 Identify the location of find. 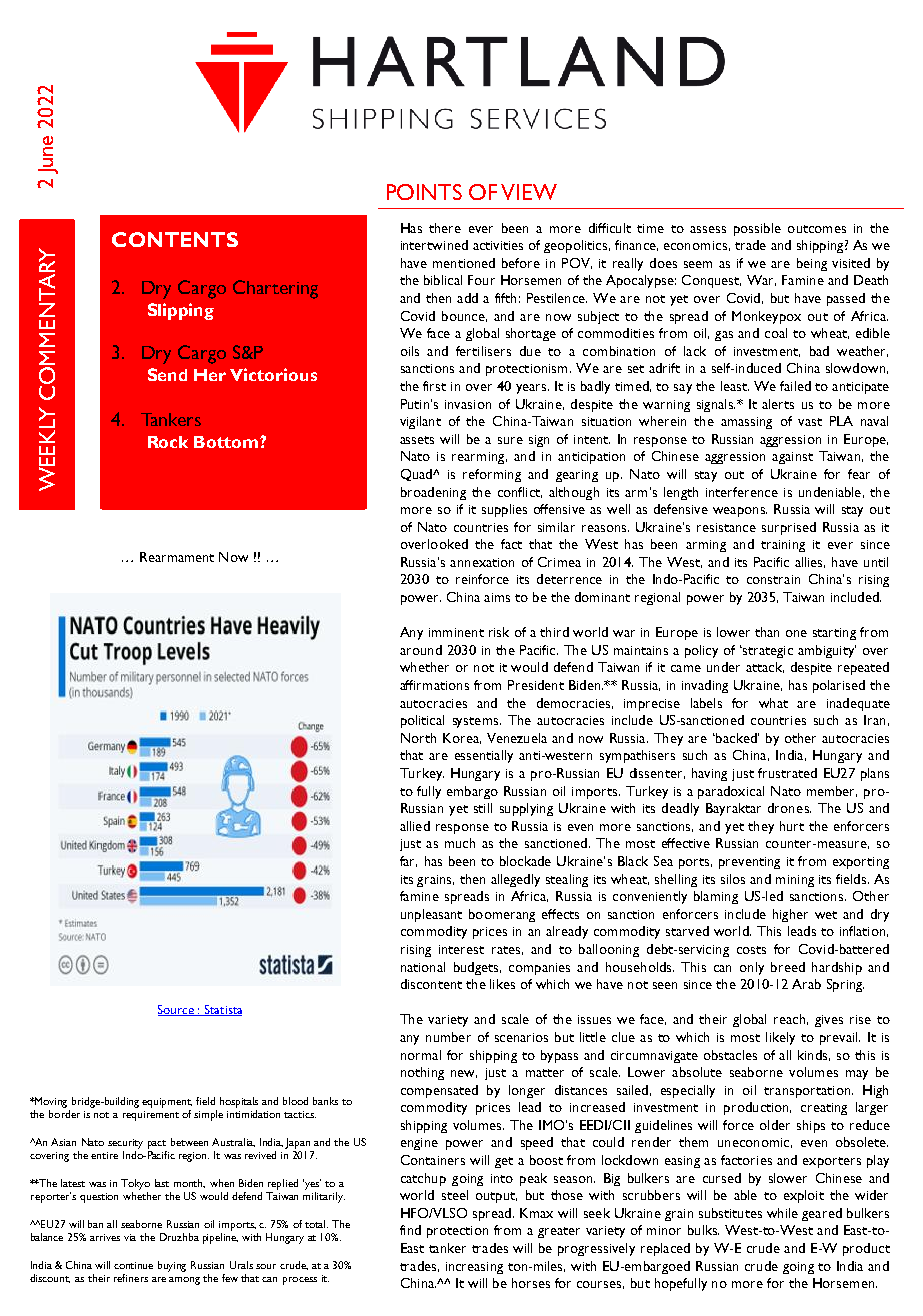
(410, 1230).
